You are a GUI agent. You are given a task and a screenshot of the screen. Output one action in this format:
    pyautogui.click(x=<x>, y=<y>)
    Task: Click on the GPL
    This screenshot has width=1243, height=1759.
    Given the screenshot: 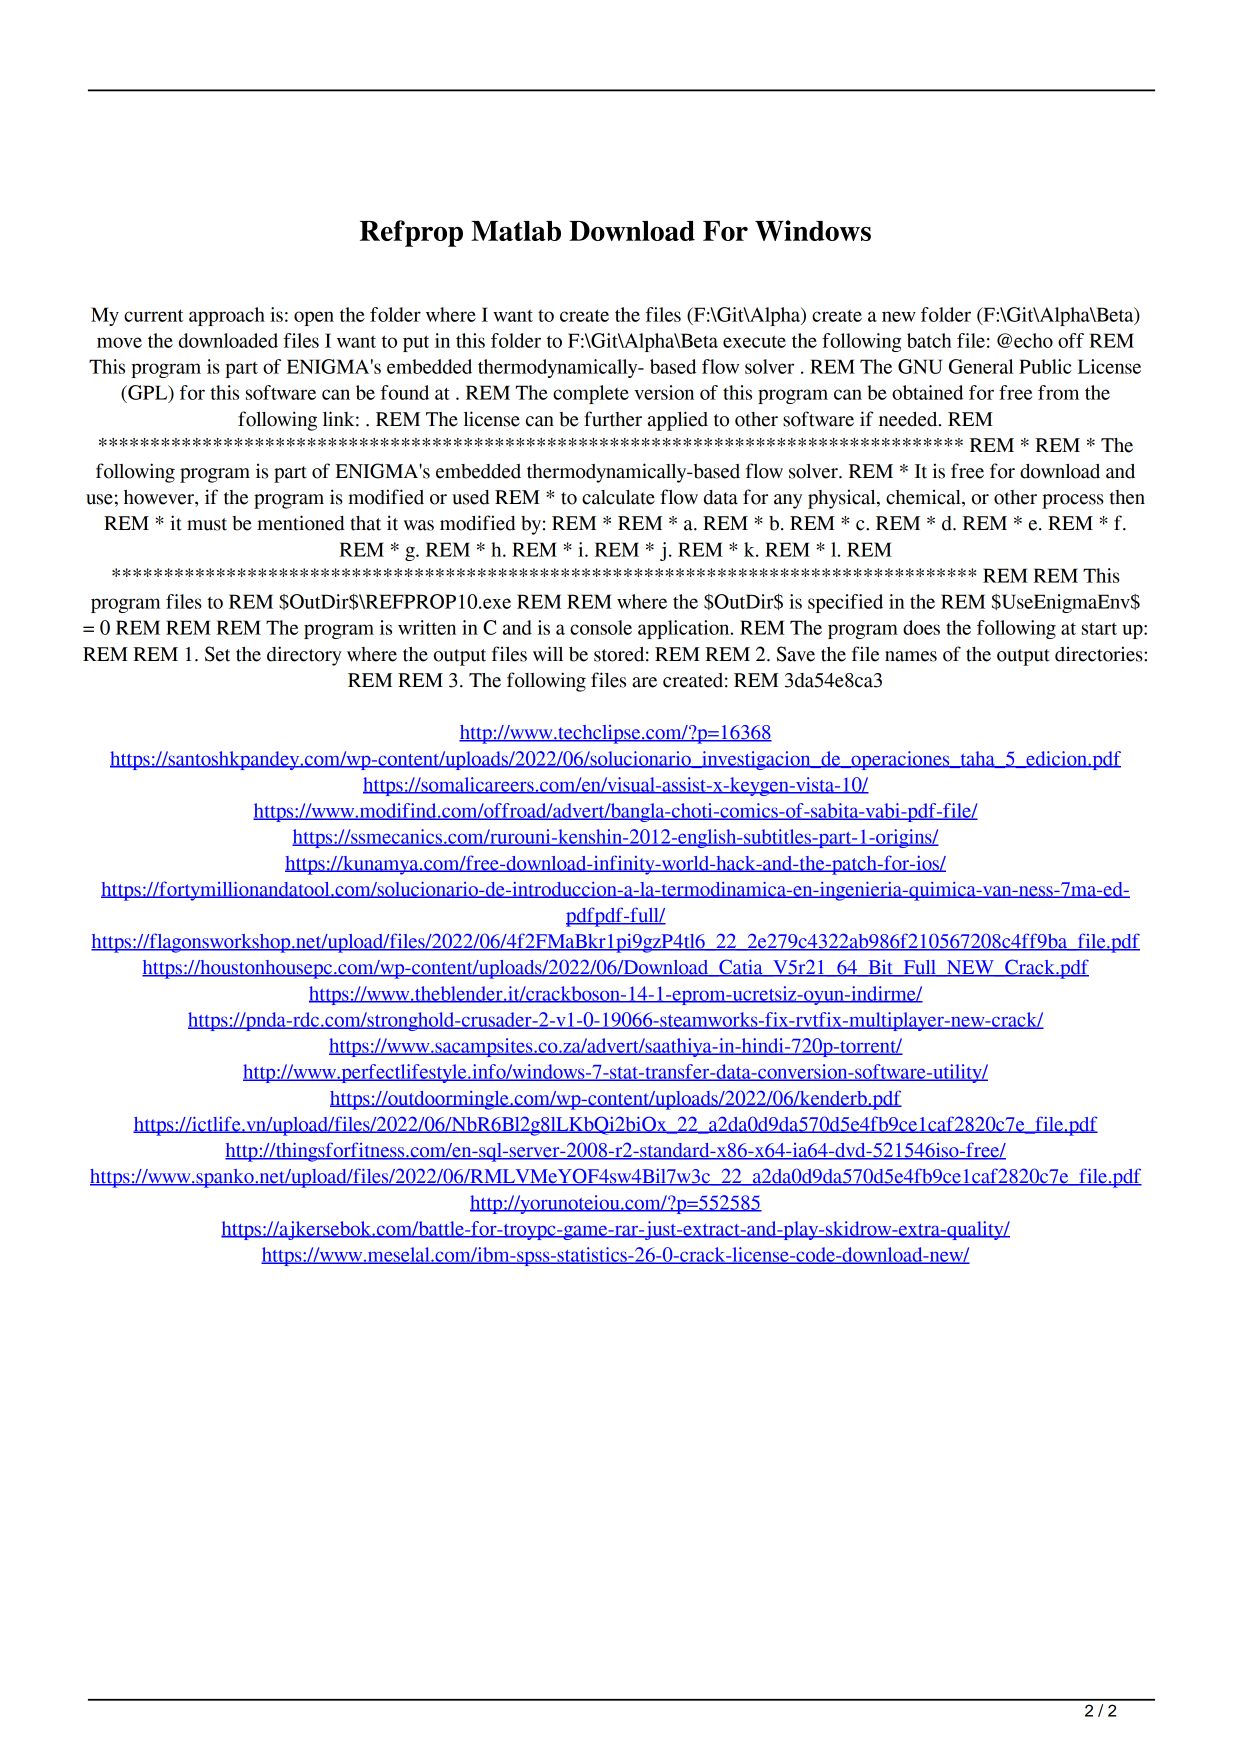 What is the action you would take?
    pyautogui.click(x=148, y=393)
